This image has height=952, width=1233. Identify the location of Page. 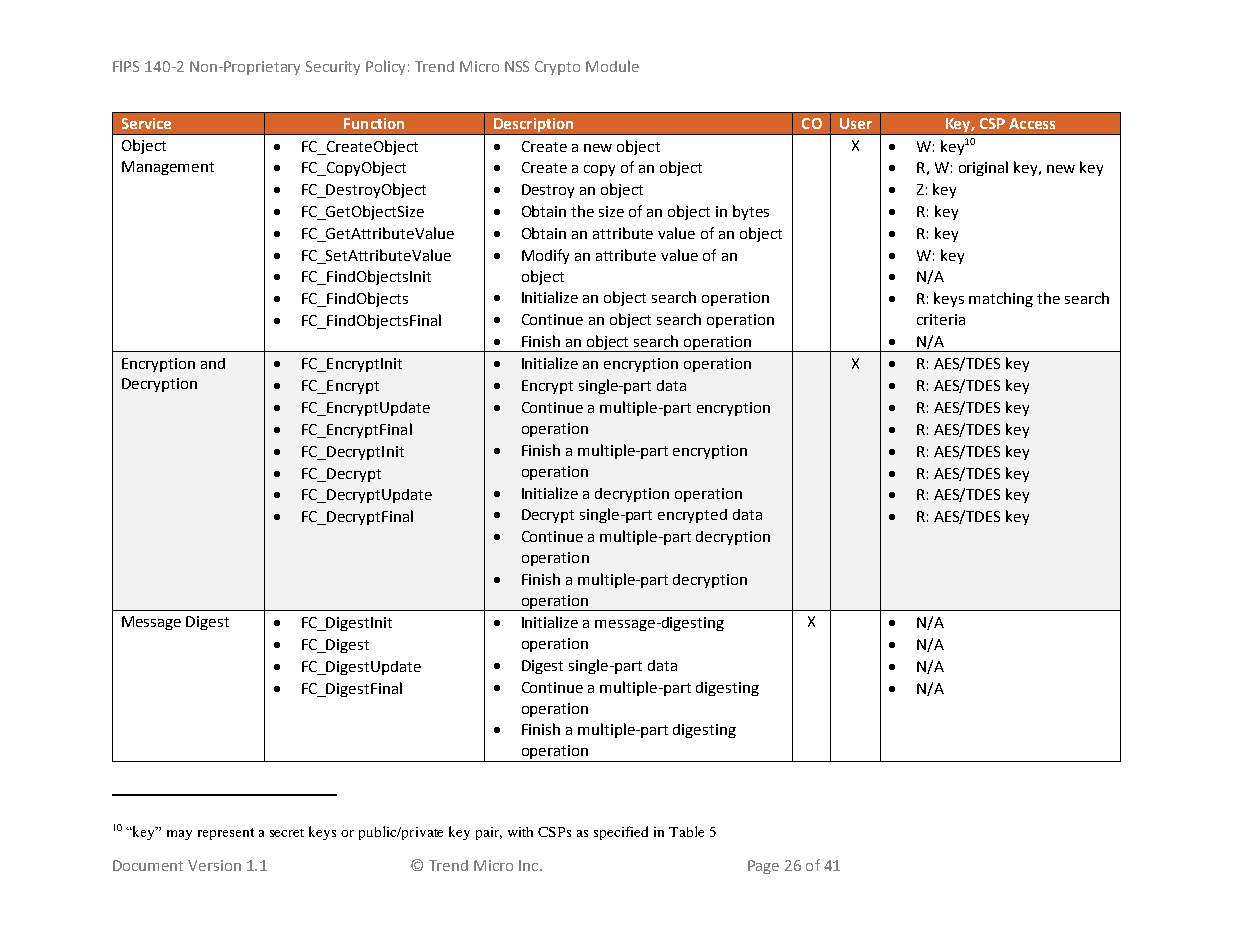
(763, 867).
